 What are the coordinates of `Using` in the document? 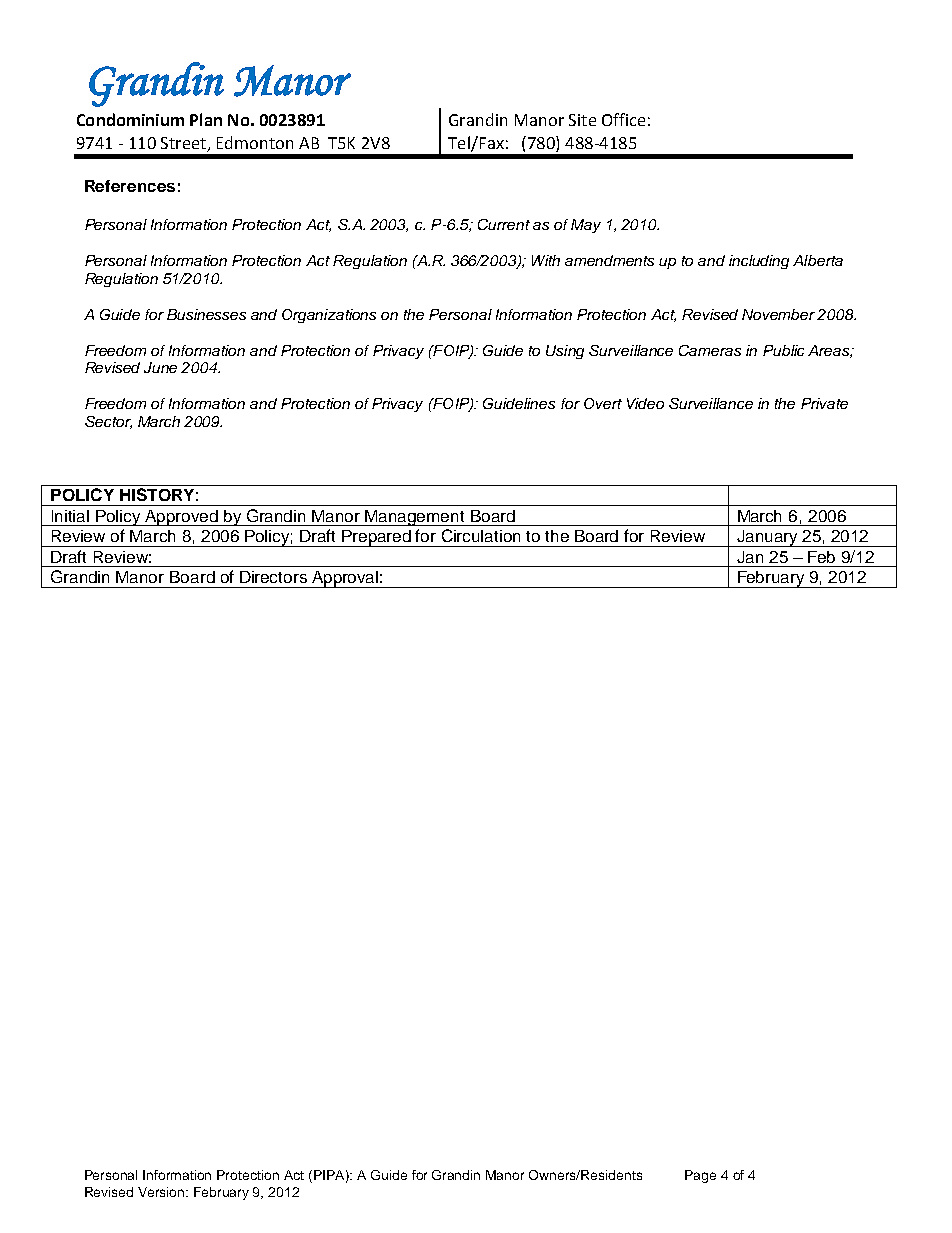 It's located at (565, 352).
